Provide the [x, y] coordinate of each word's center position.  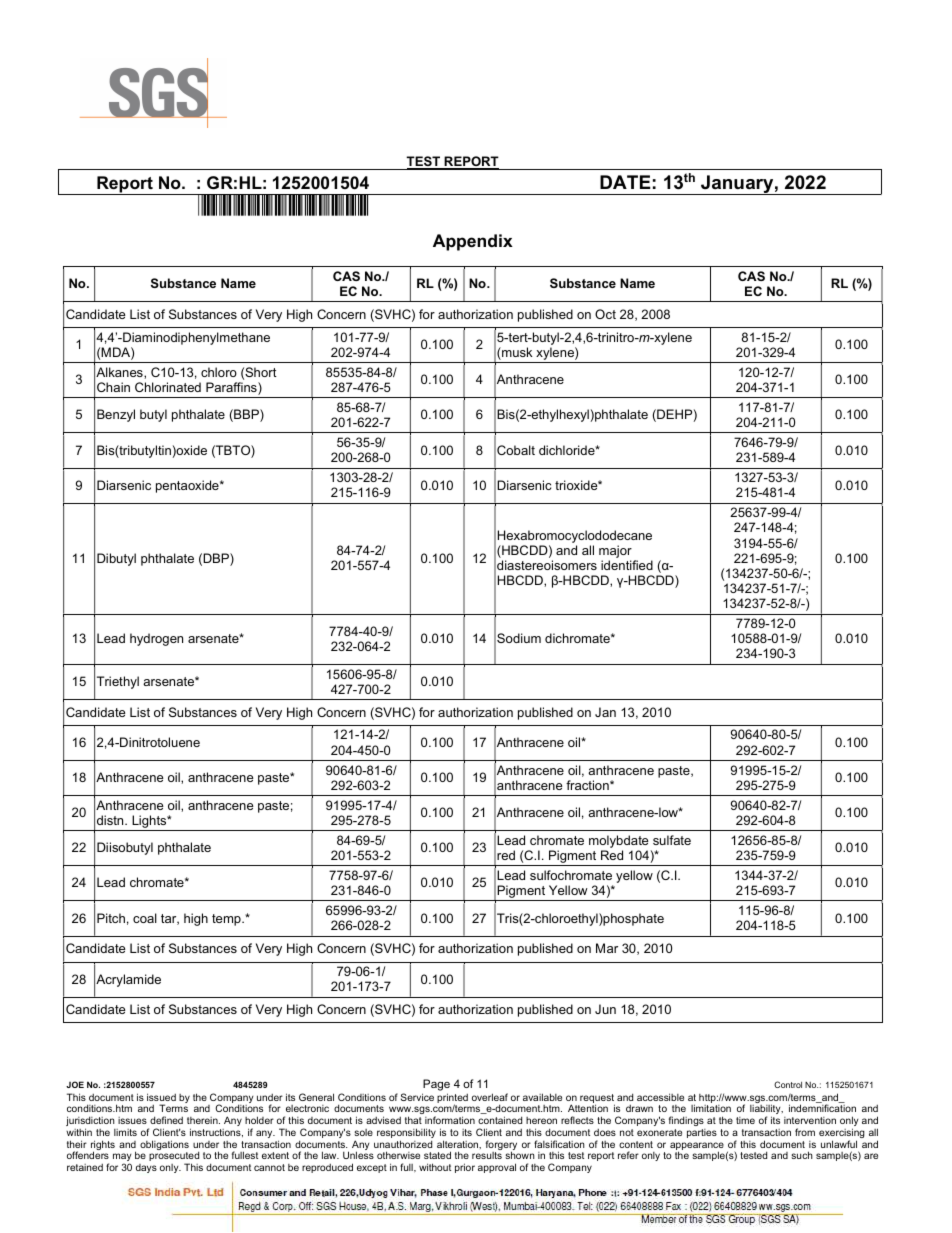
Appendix [473, 242]
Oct [605, 314]
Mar [607, 948]
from [805, 1132]
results [487, 1155]
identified [627, 565]
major [615, 553]
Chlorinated [168, 387]
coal [145, 918]
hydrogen [156, 639]
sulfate [672, 840]
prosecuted [174, 1157]
